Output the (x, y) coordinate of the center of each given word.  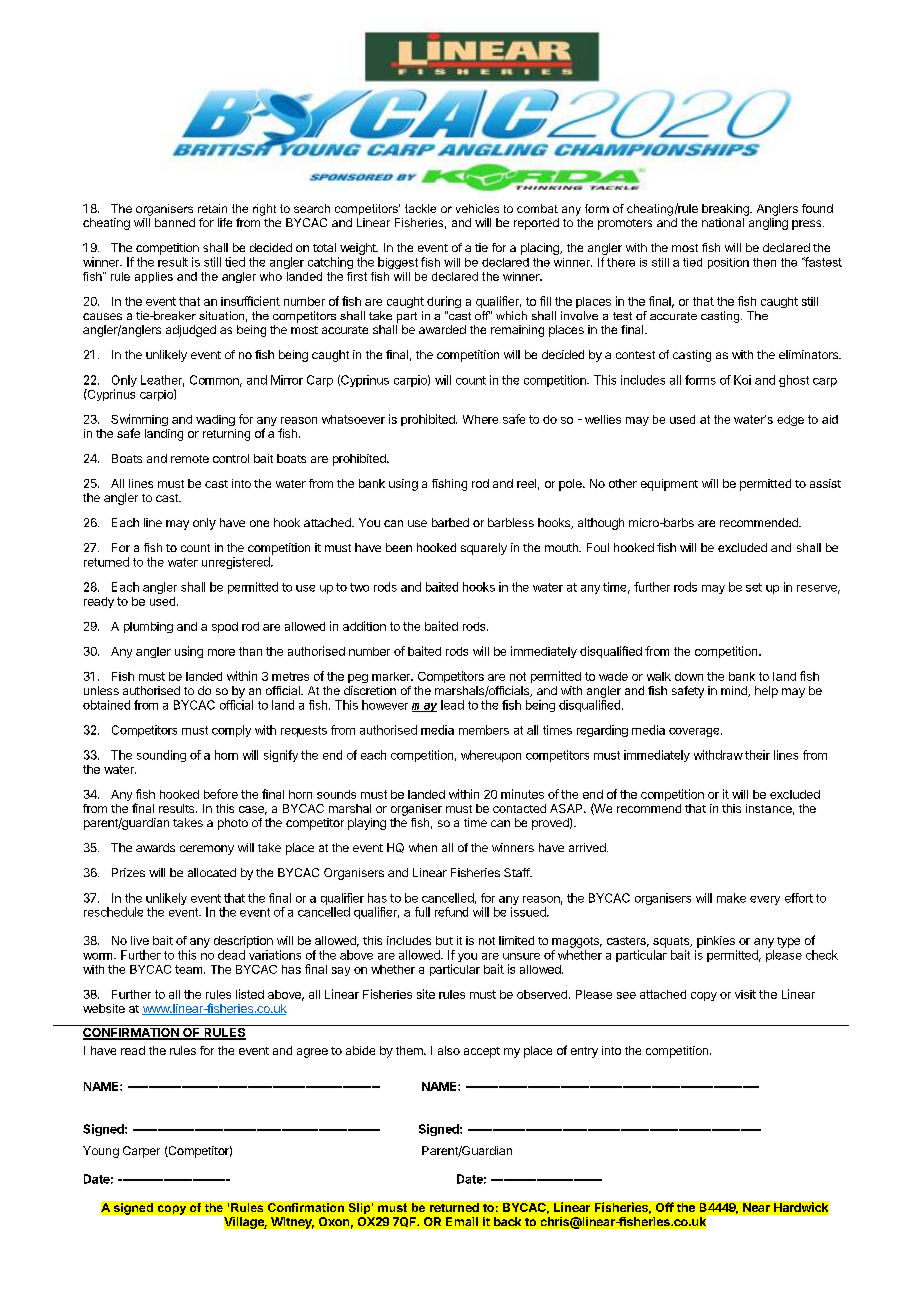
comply (231, 731)
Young (101, 1152)
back (507, 1221)
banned (175, 222)
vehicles (477, 208)
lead (452, 705)
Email (462, 1221)
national (723, 222)
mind (735, 691)
